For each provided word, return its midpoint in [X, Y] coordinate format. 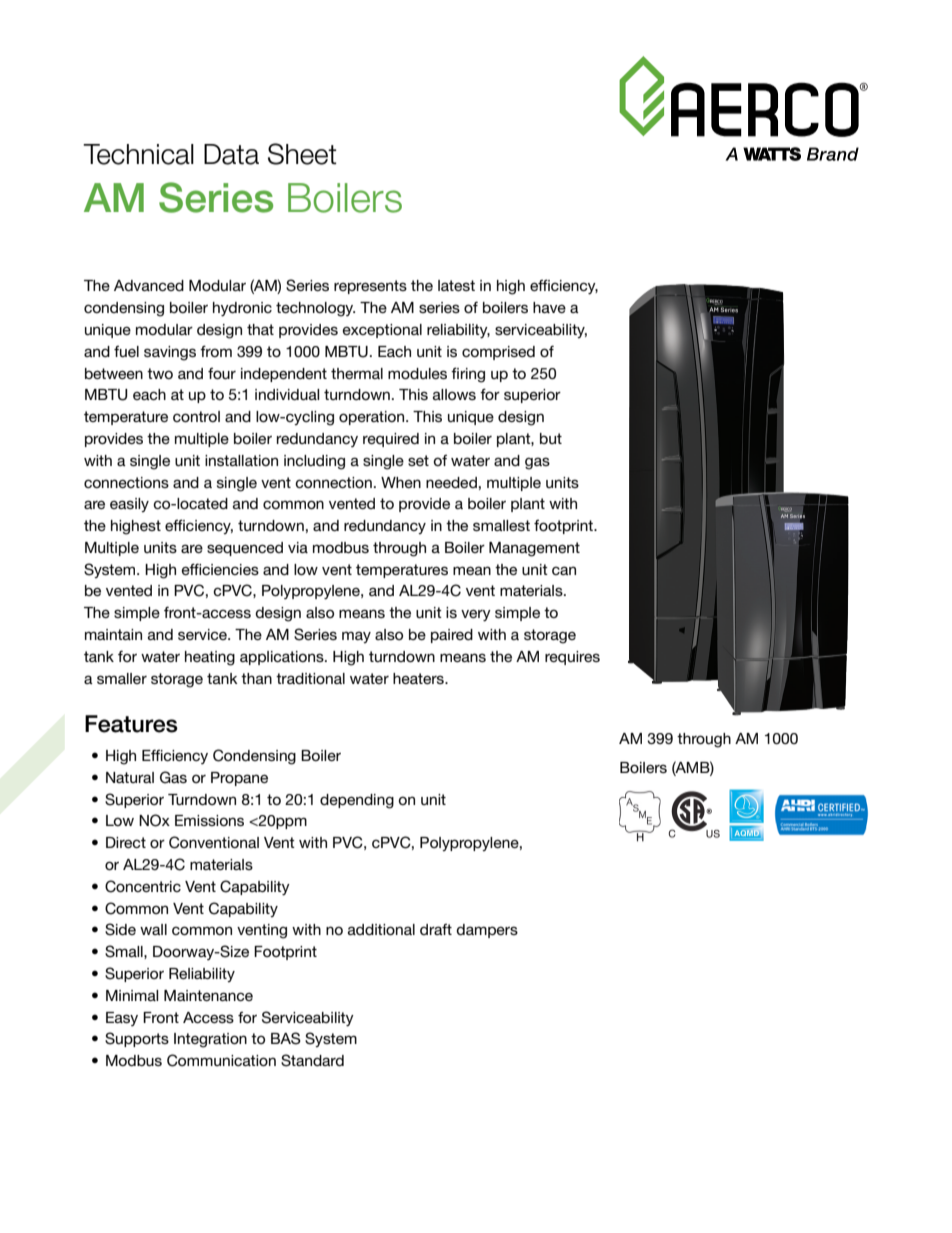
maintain [113, 634]
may [356, 637]
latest [456, 285]
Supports [137, 1039]
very [476, 615]
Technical [138, 154]
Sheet [302, 154]
